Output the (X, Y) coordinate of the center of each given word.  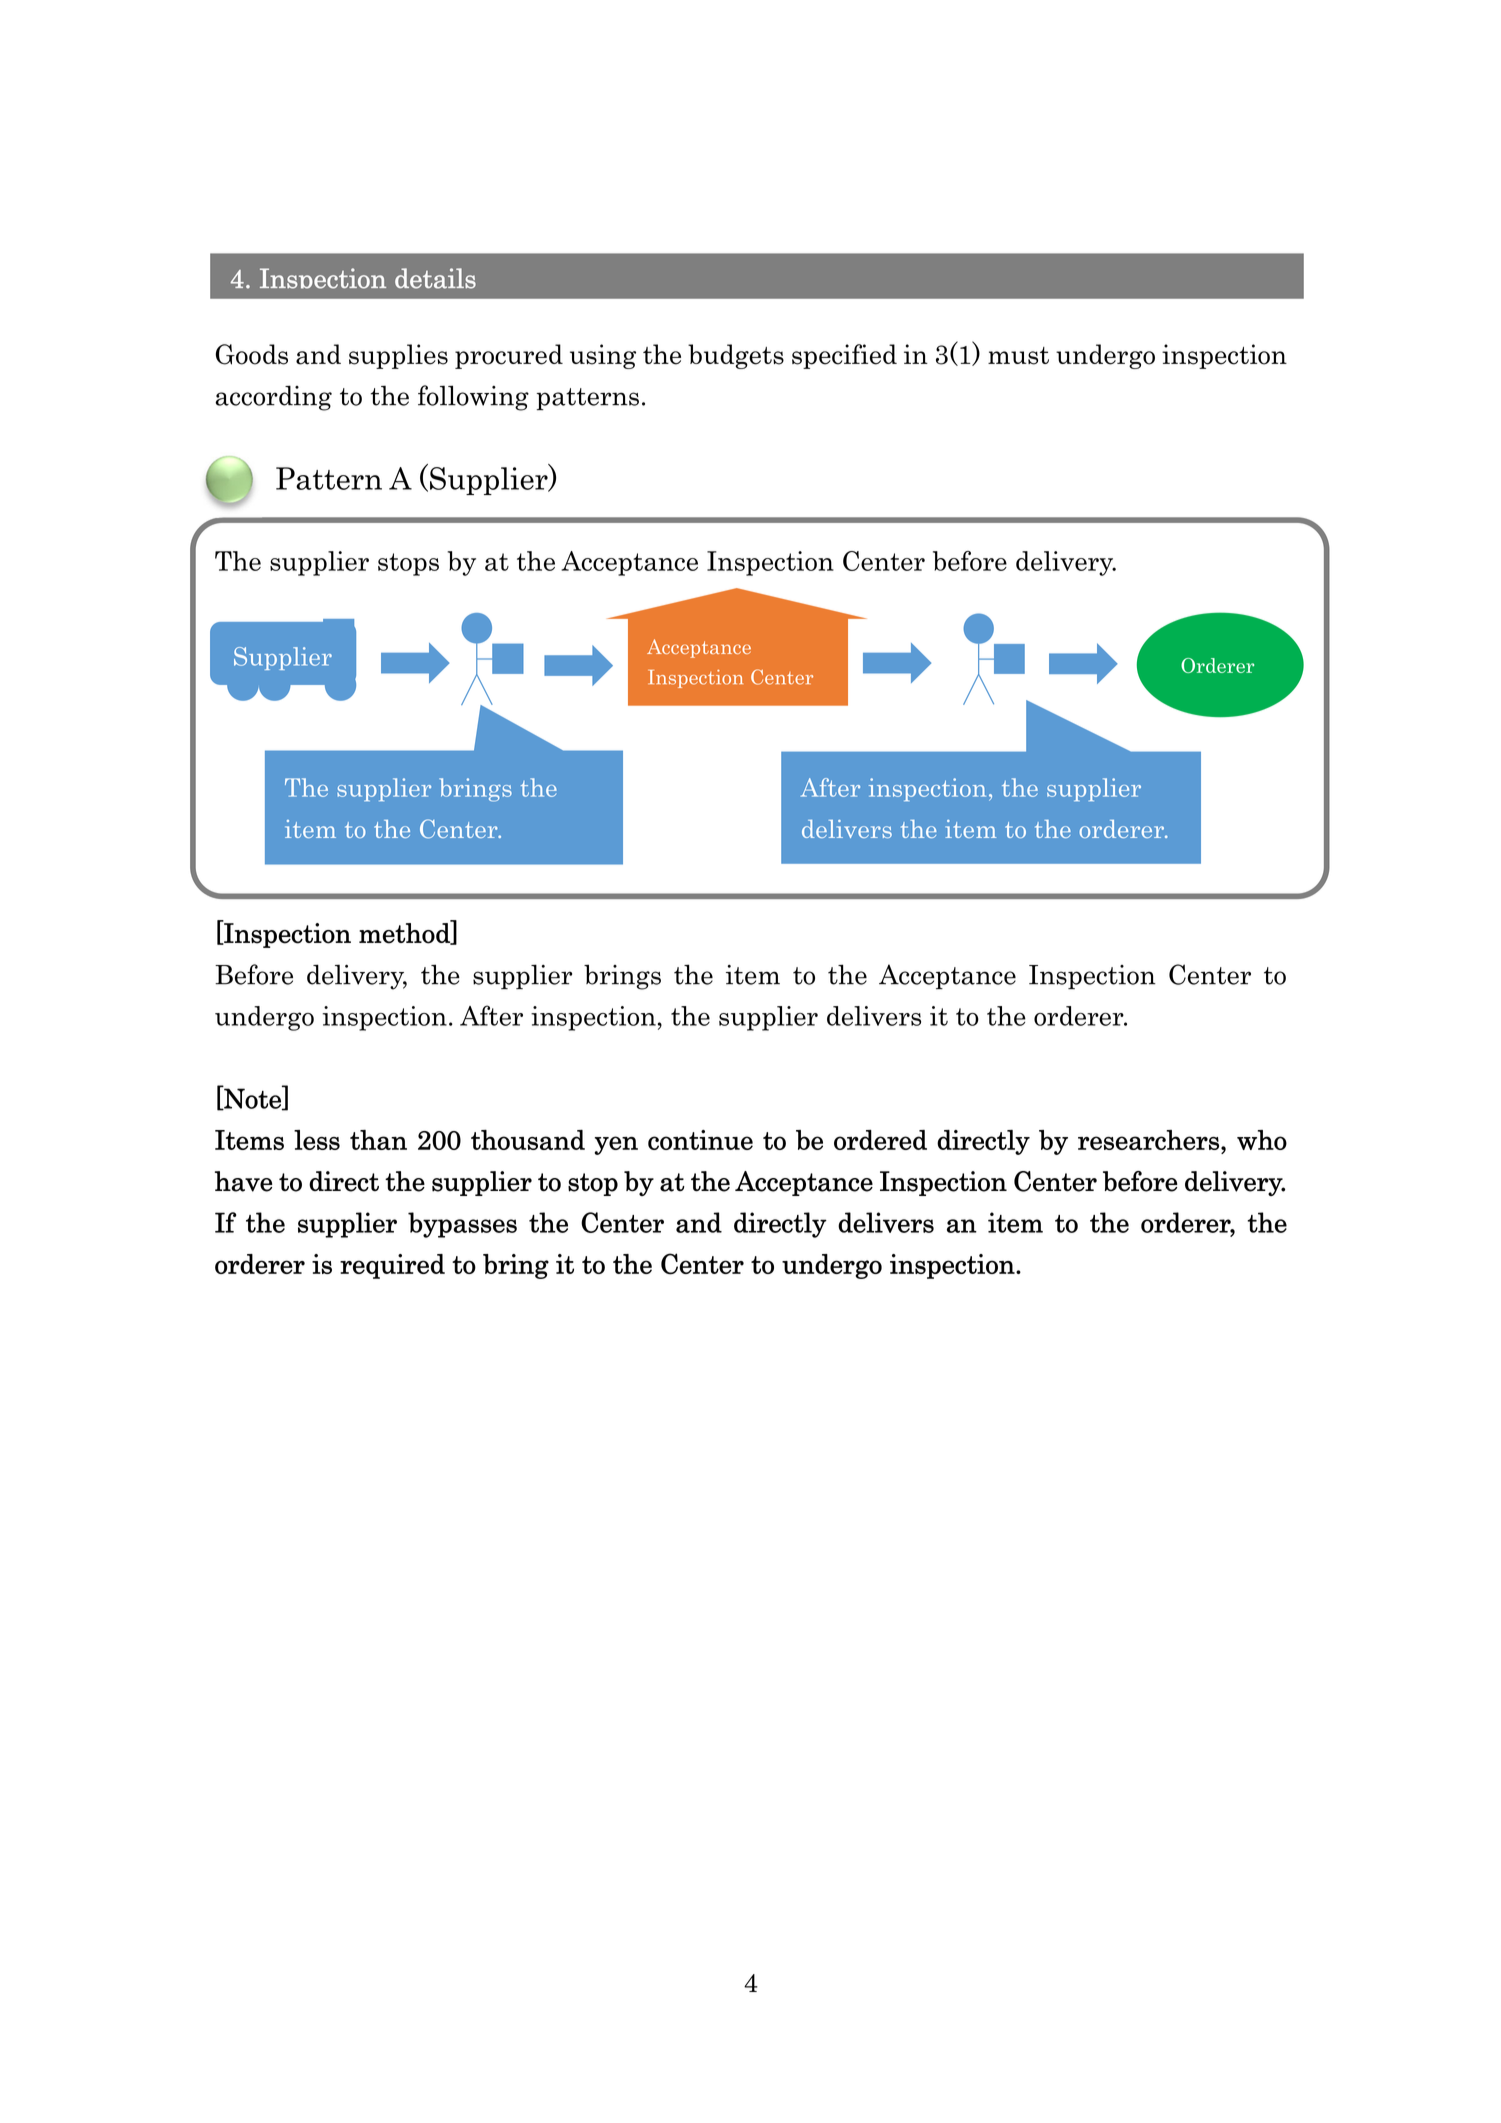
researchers (1148, 1140)
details (435, 278)
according (273, 398)
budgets (736, 356)
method (405, 933)
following (473, 398)
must (1018, 356)
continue (700, 1140)
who (1262, 1140)
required (392, 1266)
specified (844, 356)
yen (616, 1145)
